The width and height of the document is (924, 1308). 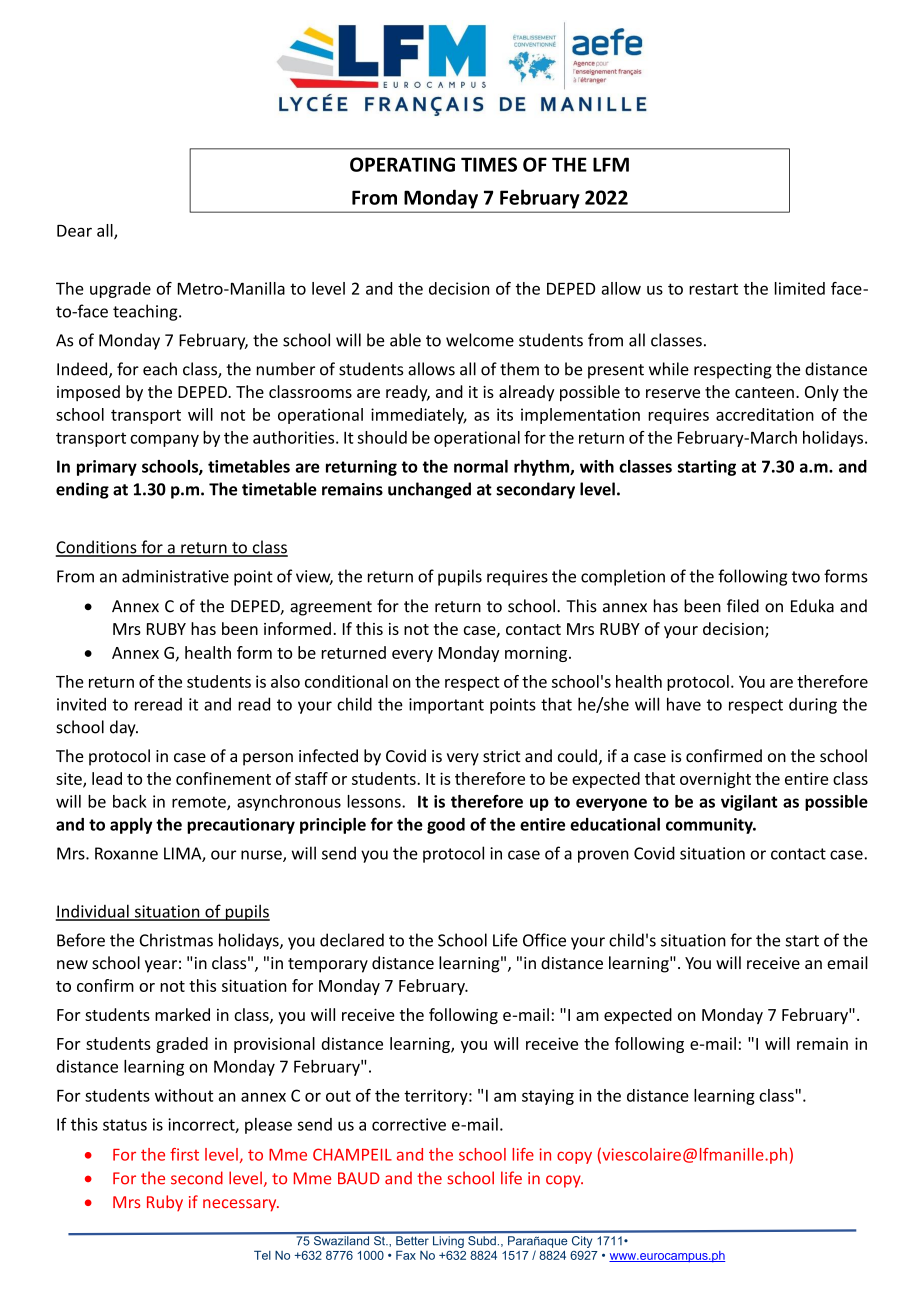 I want to click on necessary, so click(x=241, y=1205).
